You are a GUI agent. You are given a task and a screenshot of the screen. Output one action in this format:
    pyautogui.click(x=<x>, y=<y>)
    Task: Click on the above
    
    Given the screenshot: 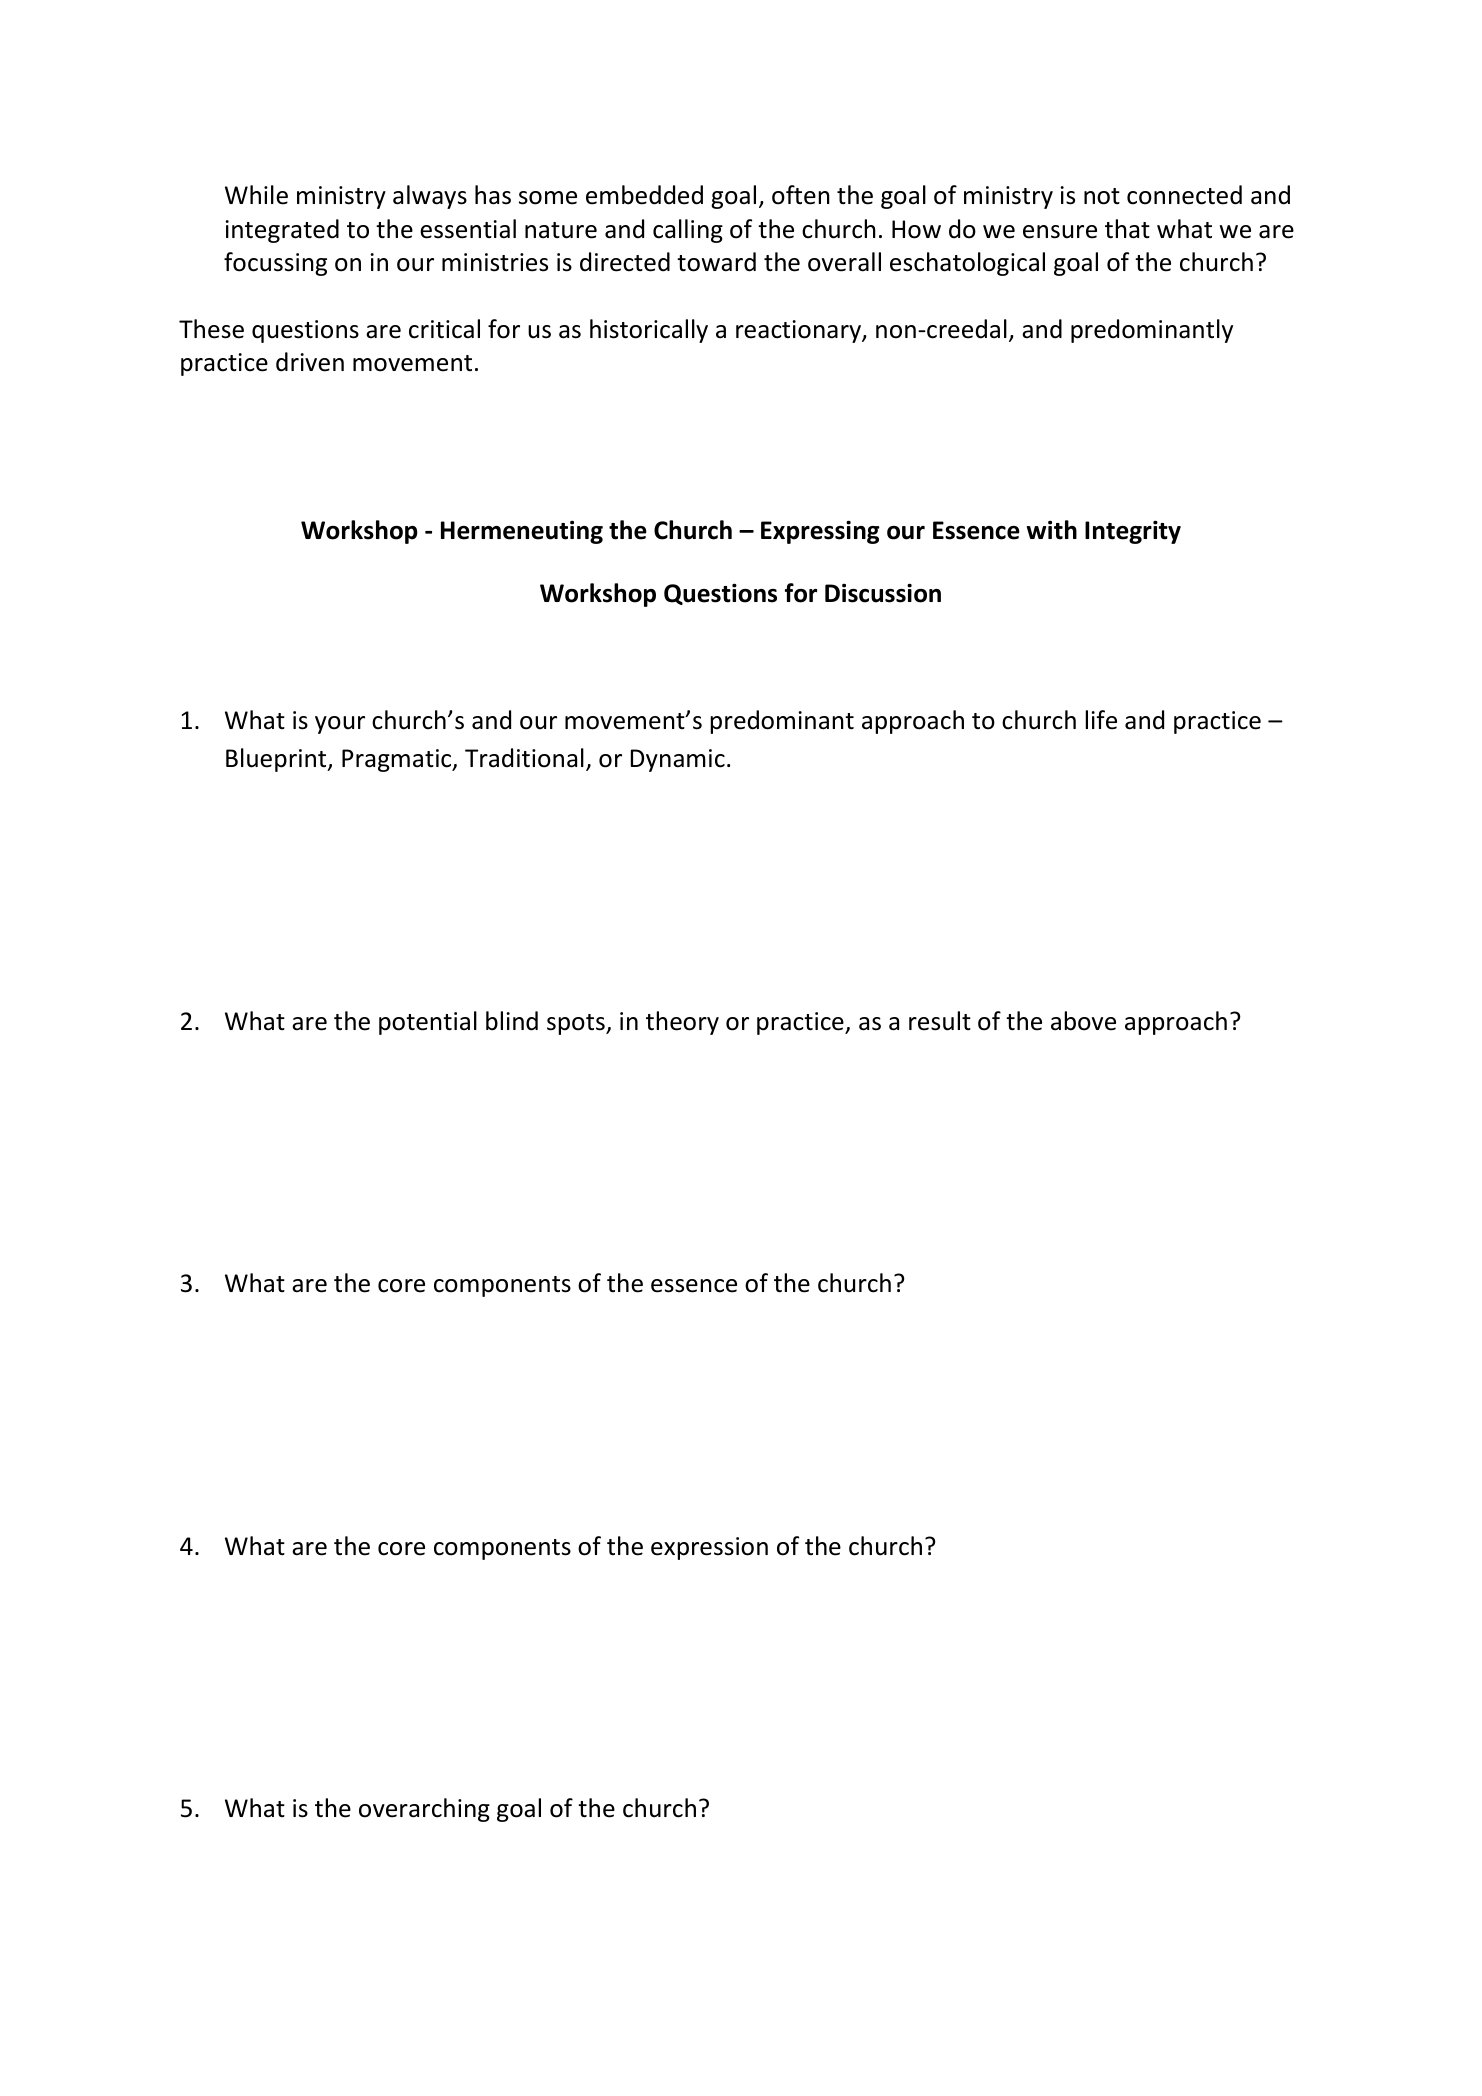 What is the action you would take?
    pyautogui.click(x=1083, y=1021)
